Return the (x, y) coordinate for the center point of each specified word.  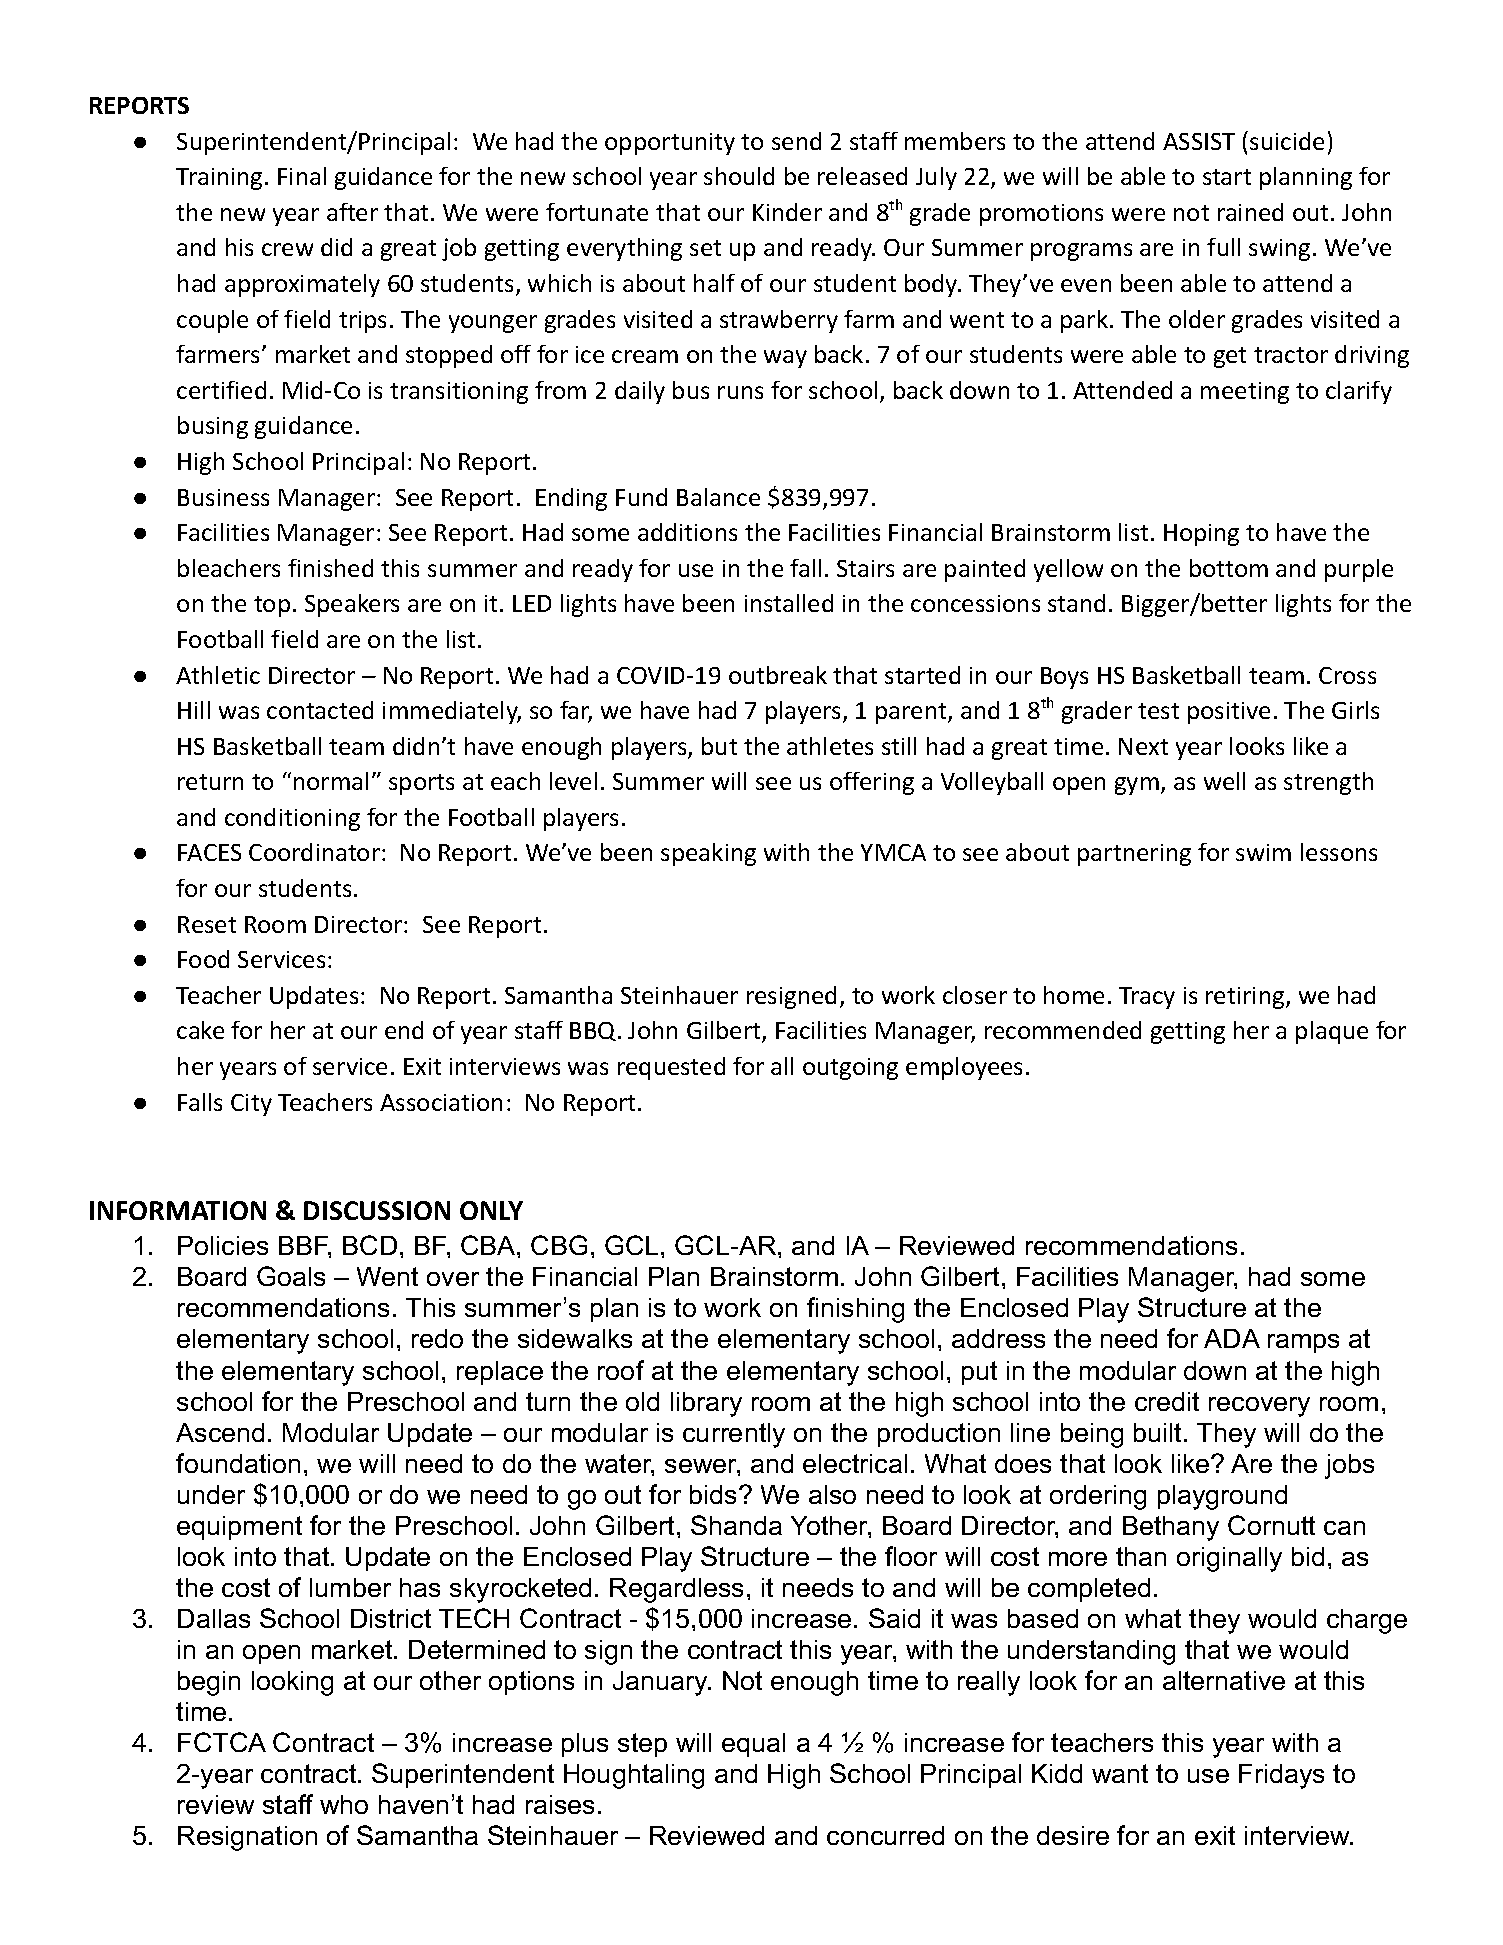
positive (1229, 713)
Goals (291, 1276)
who (344, 1804)
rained (1250, 212)
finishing (855, 1310)
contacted (320, 710)
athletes (830, 746)
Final (302, 176)
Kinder (787, 212)
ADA (1232, 1338)
